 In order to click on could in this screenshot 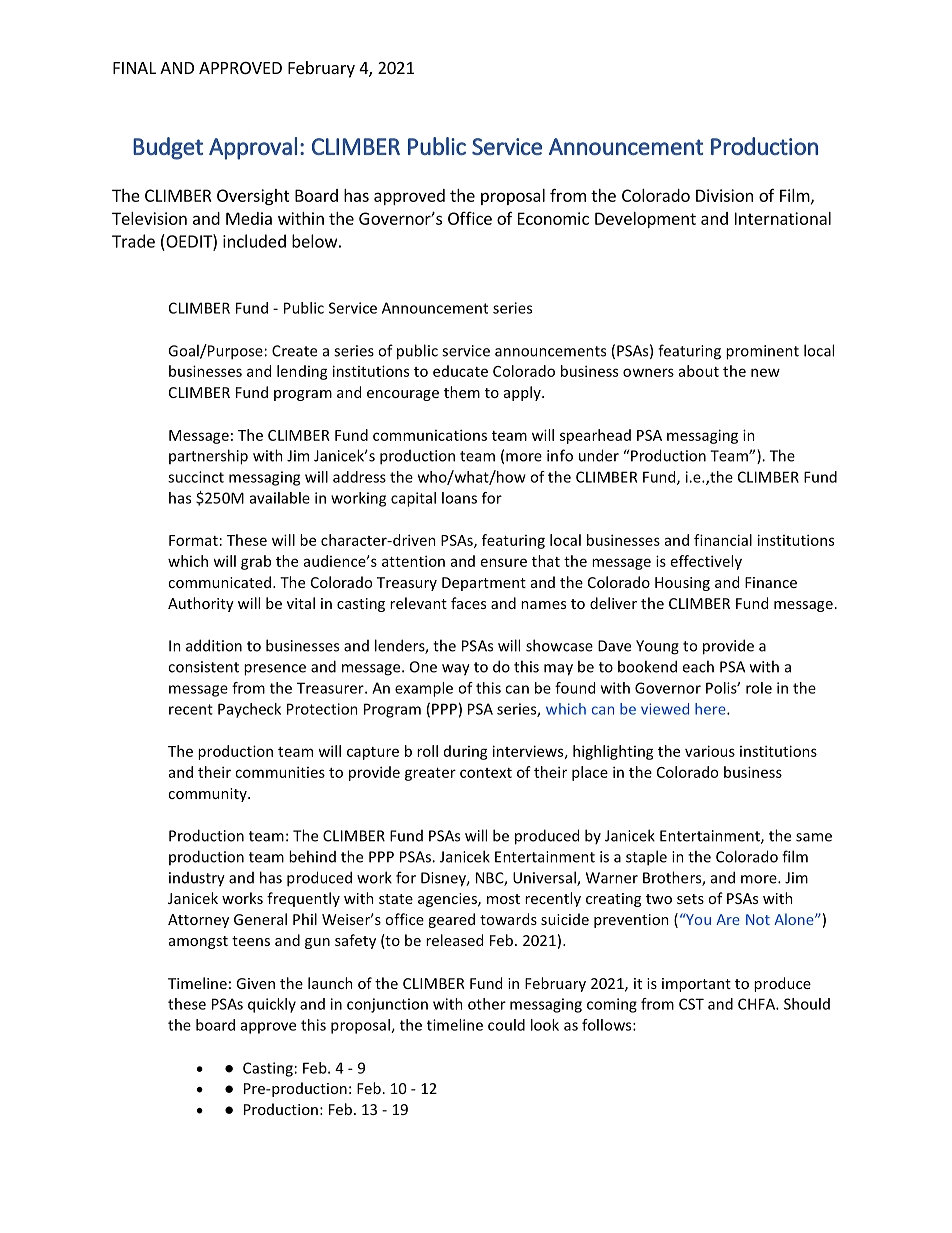, I will do `click(506, 1025)`.
